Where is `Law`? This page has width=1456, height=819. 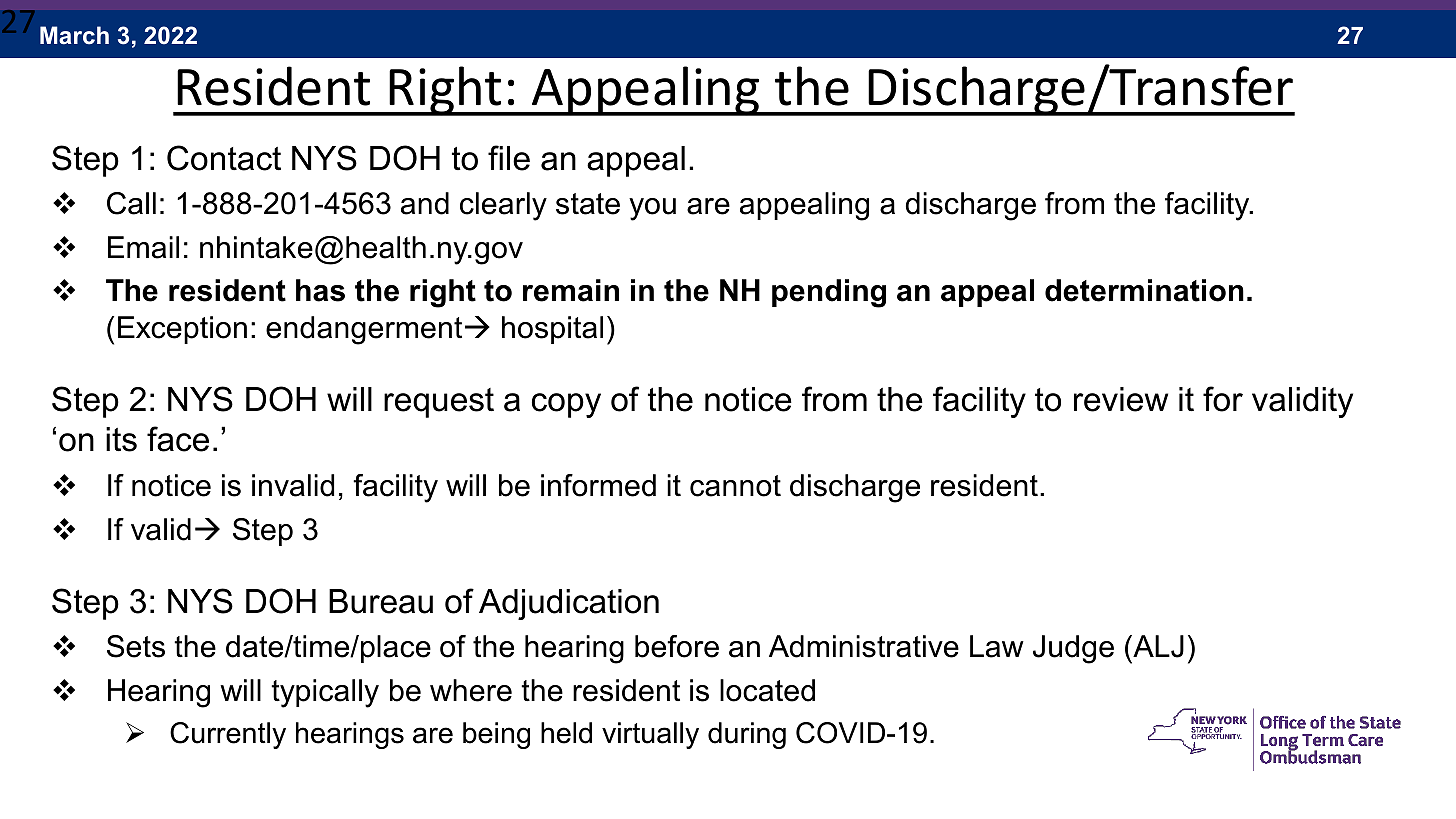
Law is located at coordinates (997, 646).
